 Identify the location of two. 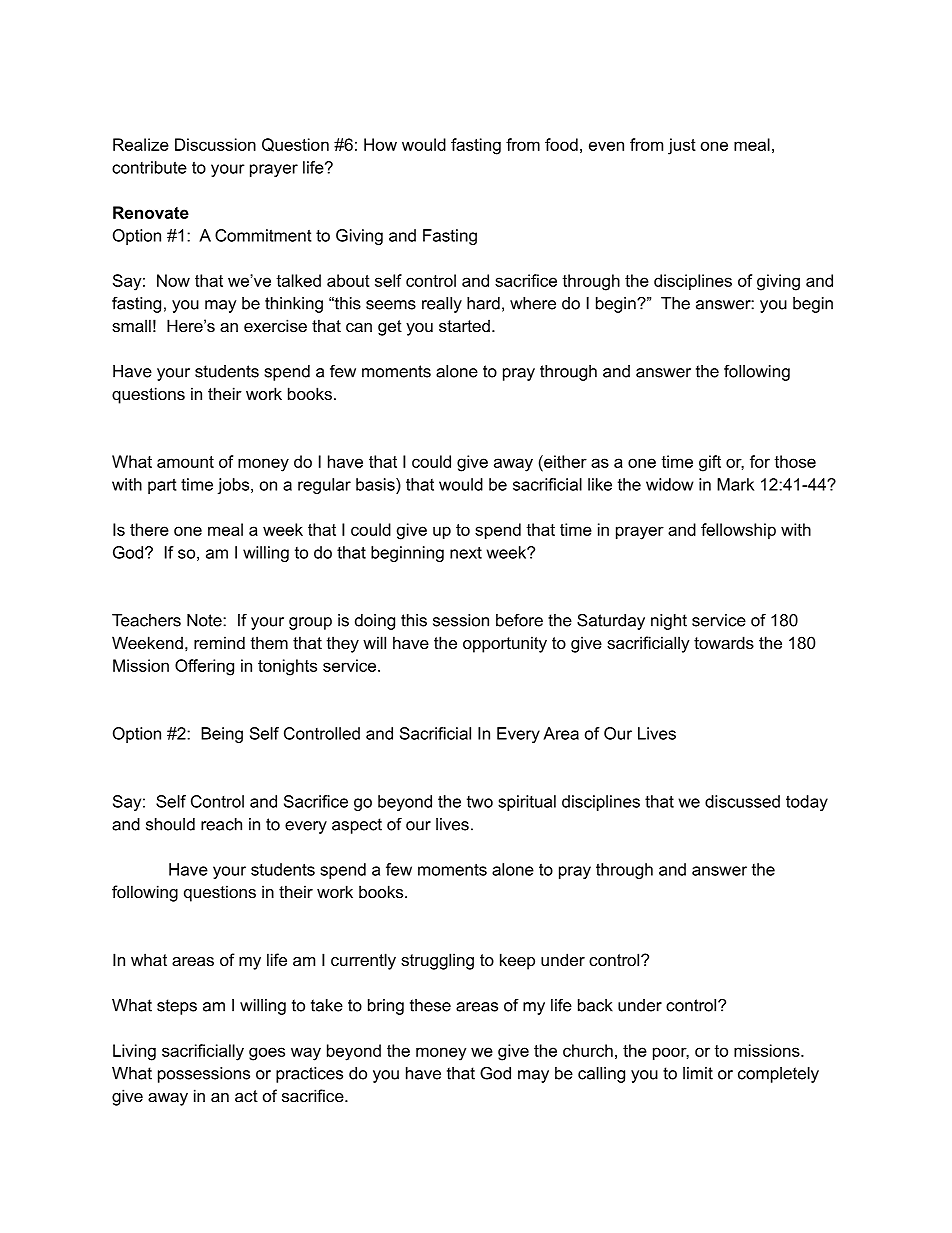
(480, 802).
